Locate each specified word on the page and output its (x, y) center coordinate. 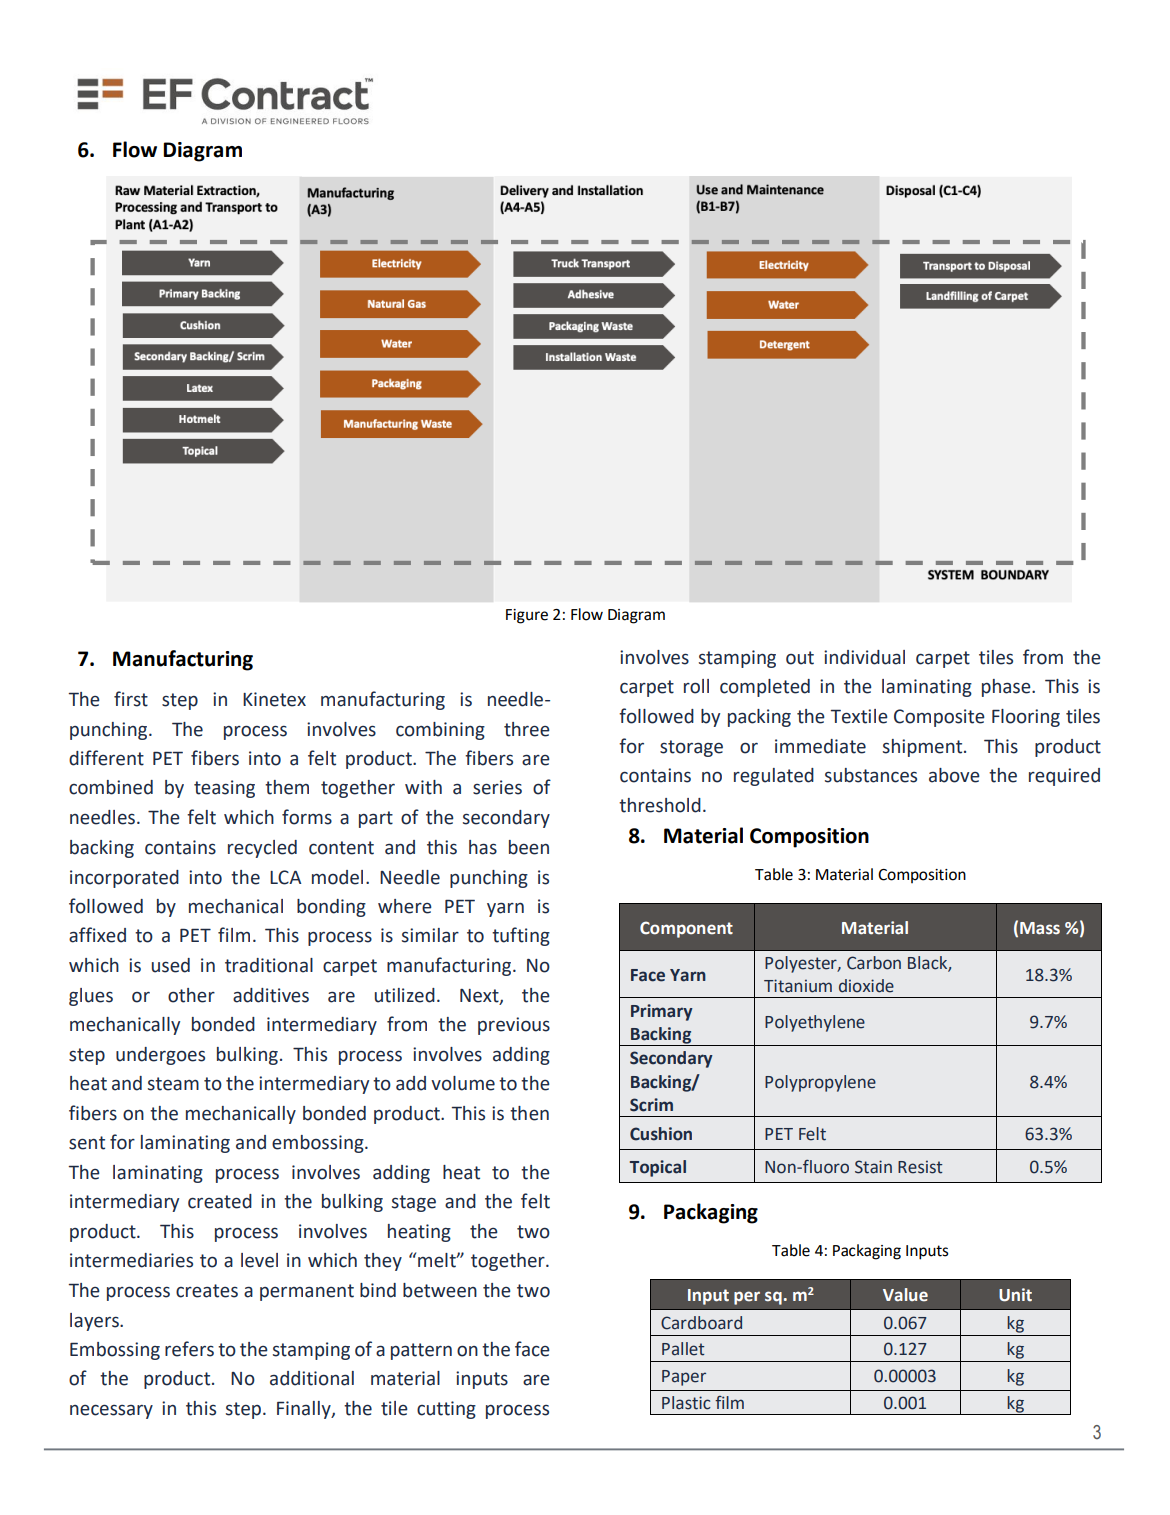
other (191, 995)
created (220, 1201)
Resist (920, 1167)
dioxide (866, 986)
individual (864, 657)
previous (514, 1026)
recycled (262, 849)
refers (189, 1349)
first (131, 699)
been (529, 847)
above (954, 775)
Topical (658, 1168)
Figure (527, 616)
